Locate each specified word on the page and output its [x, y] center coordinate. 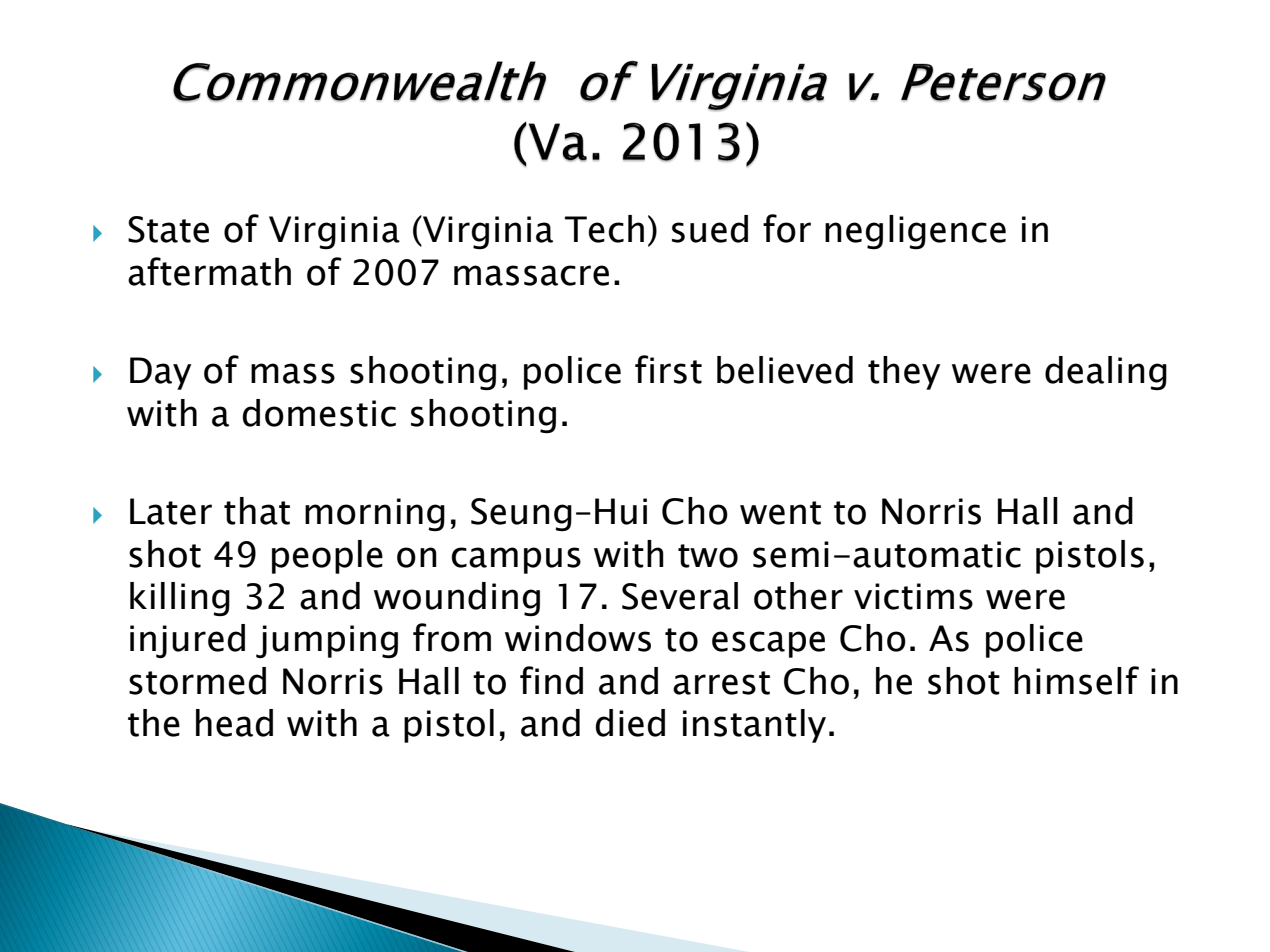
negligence [915, 232]
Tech [604, 229]
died [630, 723]
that [257, 511]
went [780, 513]
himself [1076, 680]
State [168, 229]
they [904, 373]
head [234, 723]
